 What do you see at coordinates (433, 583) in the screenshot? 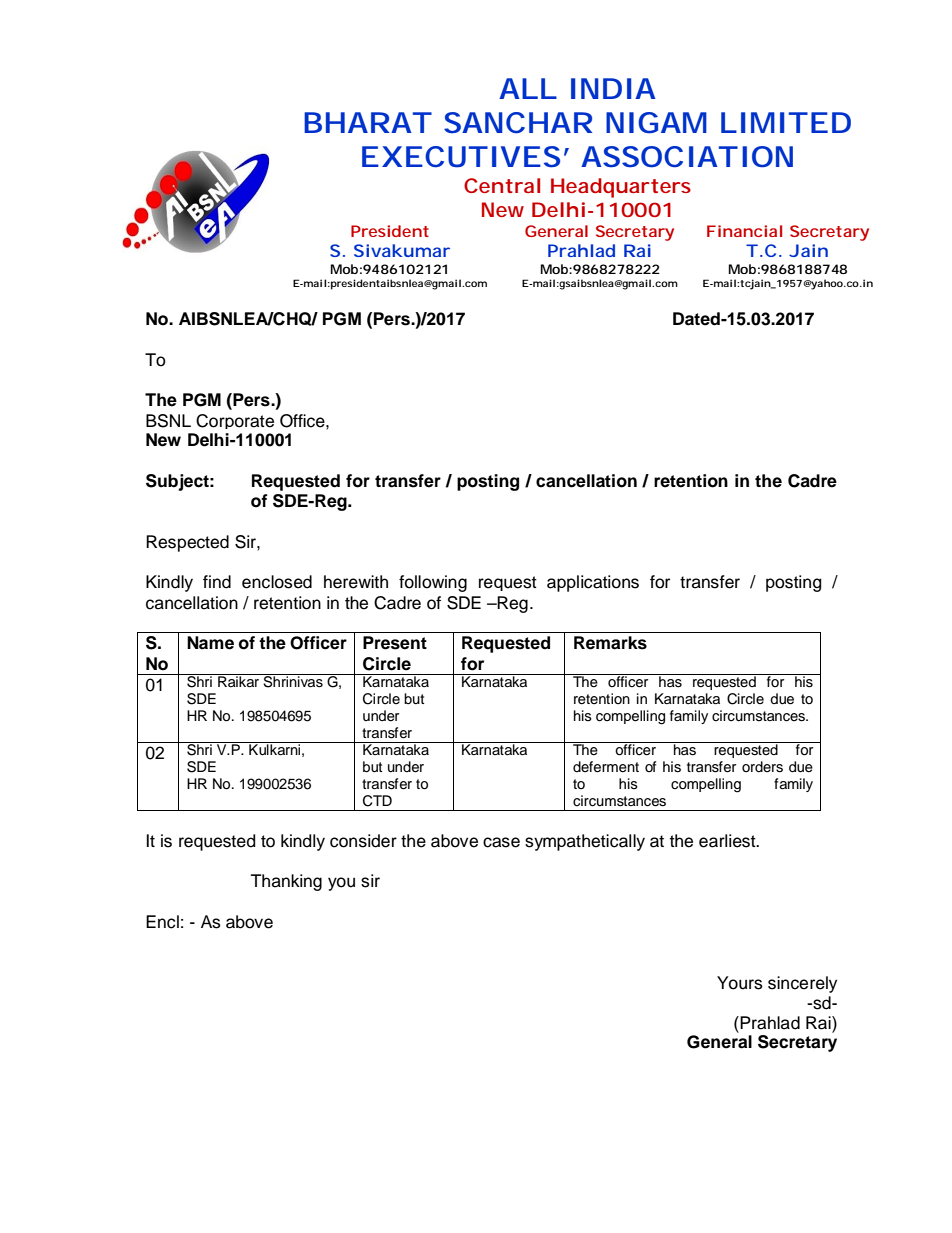
I see `following` at bounding box center [433, 583].
